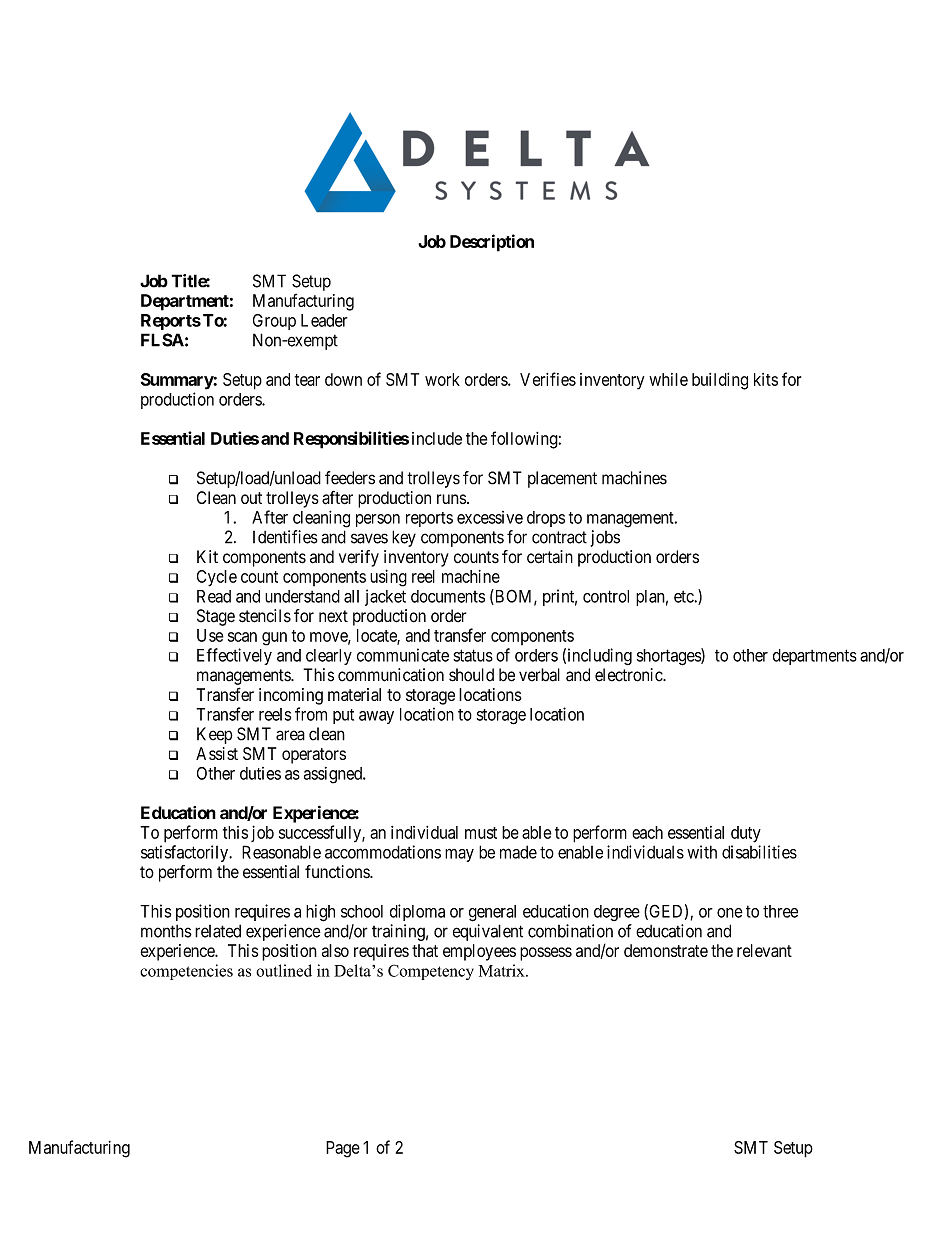 This document has width=952, height=1233. Describe the element at coordinates (479, 952) in the document. I see `employees` at that location.
